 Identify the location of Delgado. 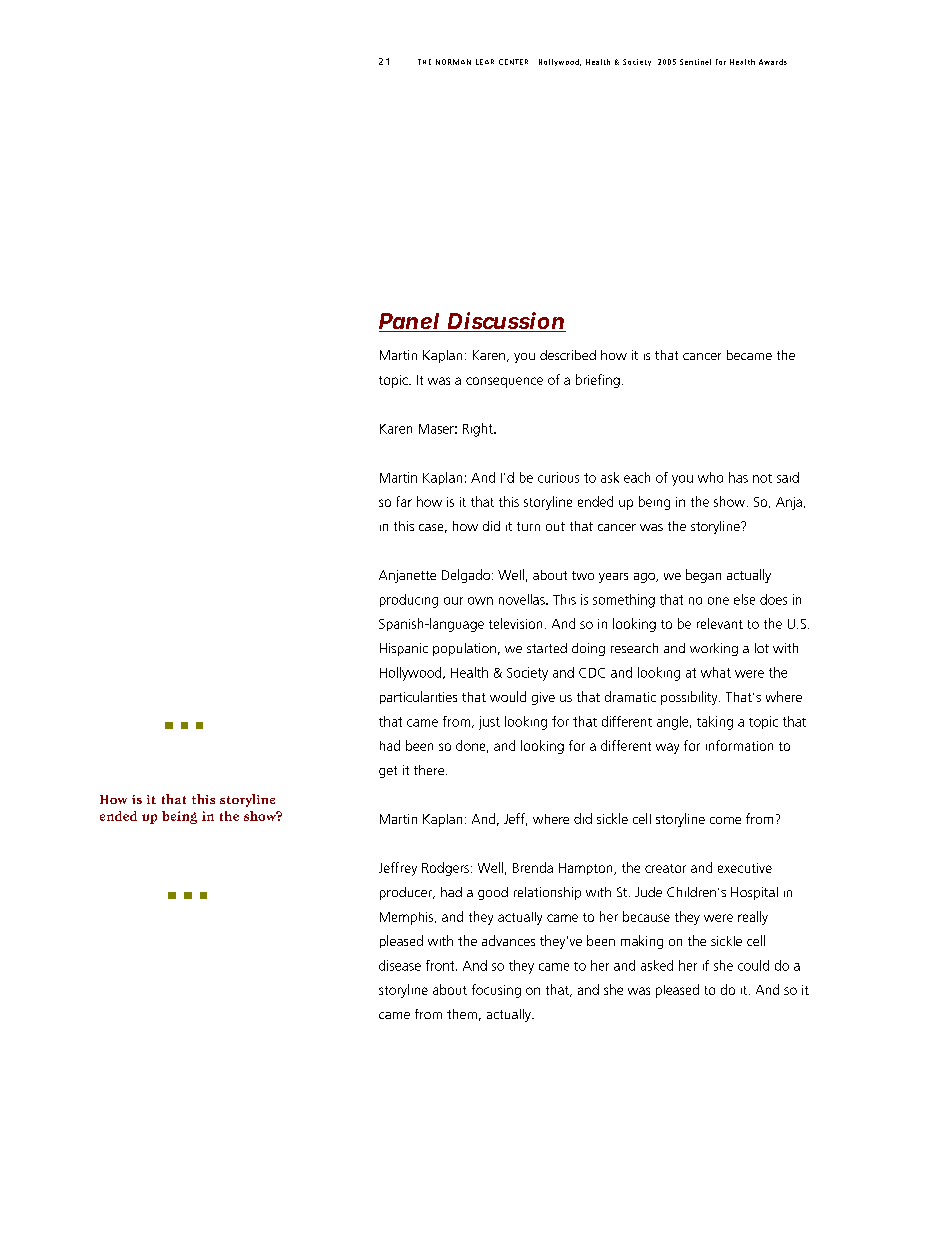
(466, 576).
